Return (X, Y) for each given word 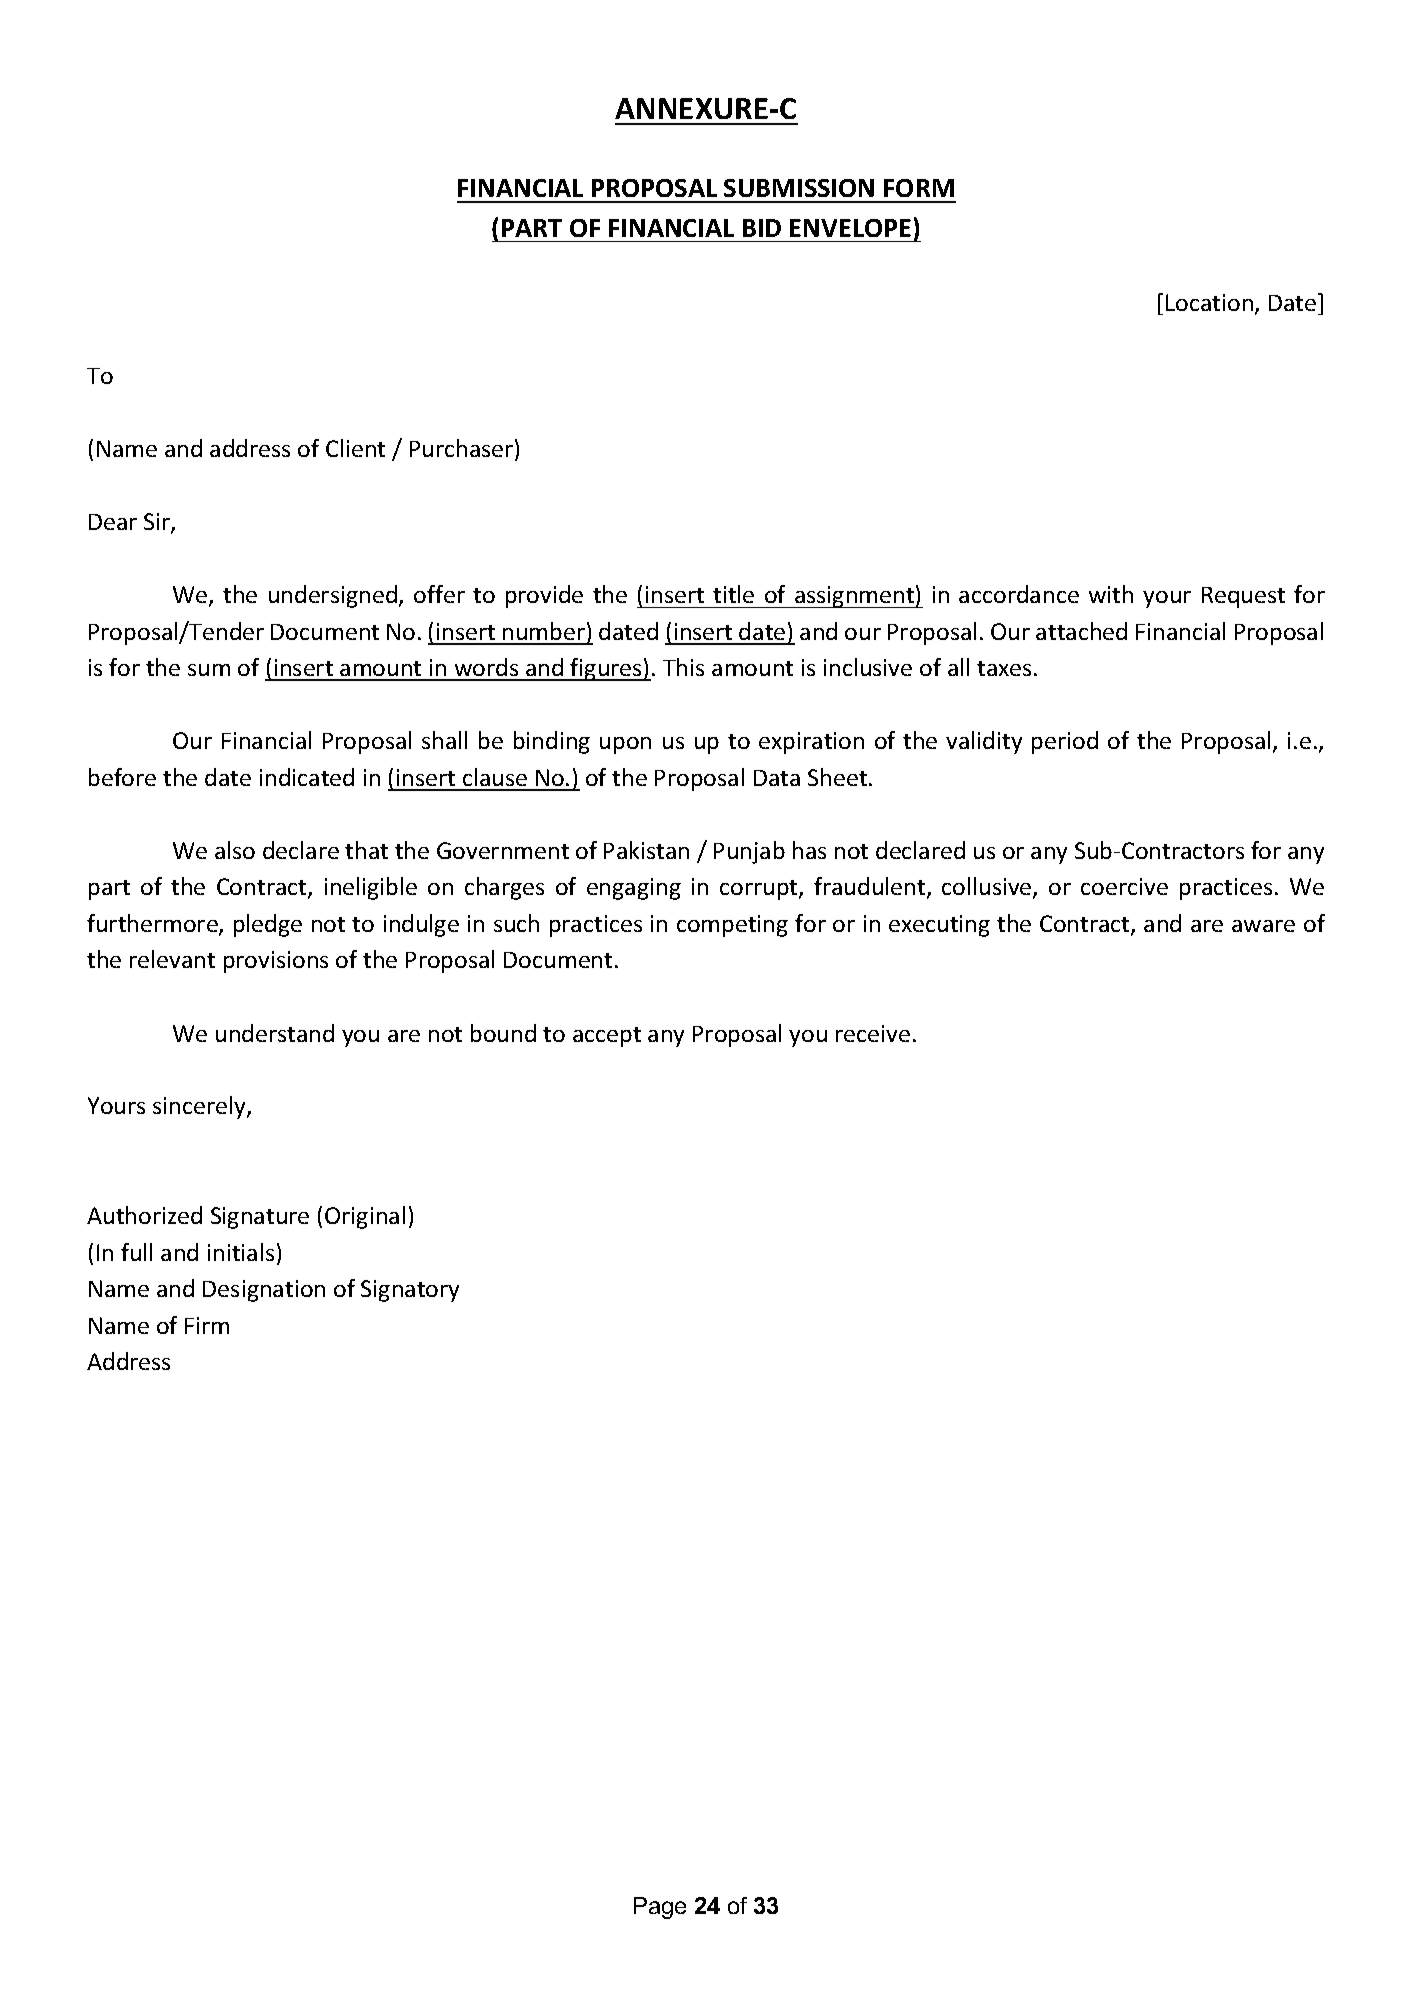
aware (1263, 926)
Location (1209, 302)
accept (607, 1037)
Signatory (410, 1291)
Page (660, 1908)
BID (762, 228)
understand (275, 1033)
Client (355, 448)
